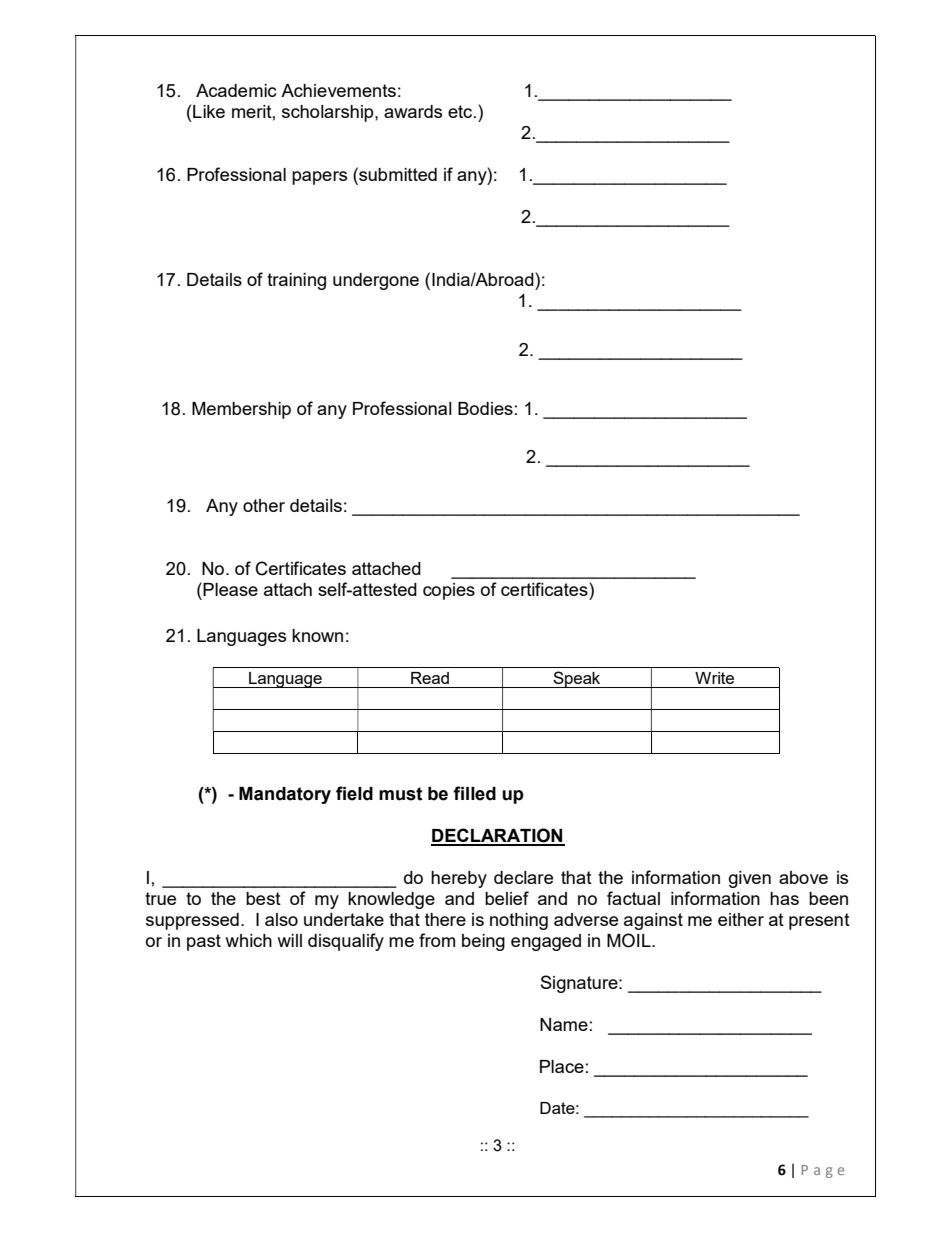  I want to click on Like, so click(209, 111).
